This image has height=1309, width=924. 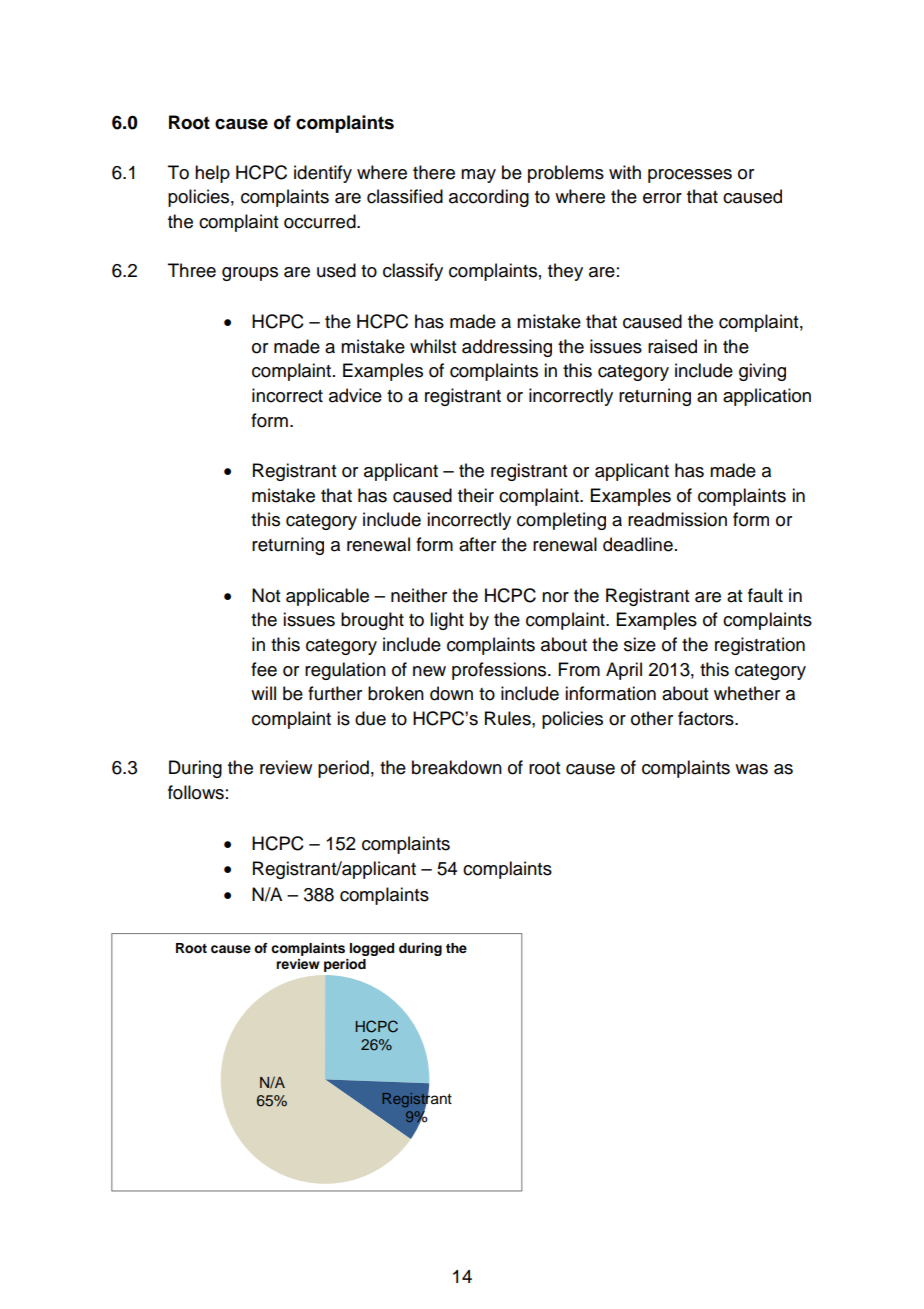 I want to click on according, so click(x=489, y=198).
